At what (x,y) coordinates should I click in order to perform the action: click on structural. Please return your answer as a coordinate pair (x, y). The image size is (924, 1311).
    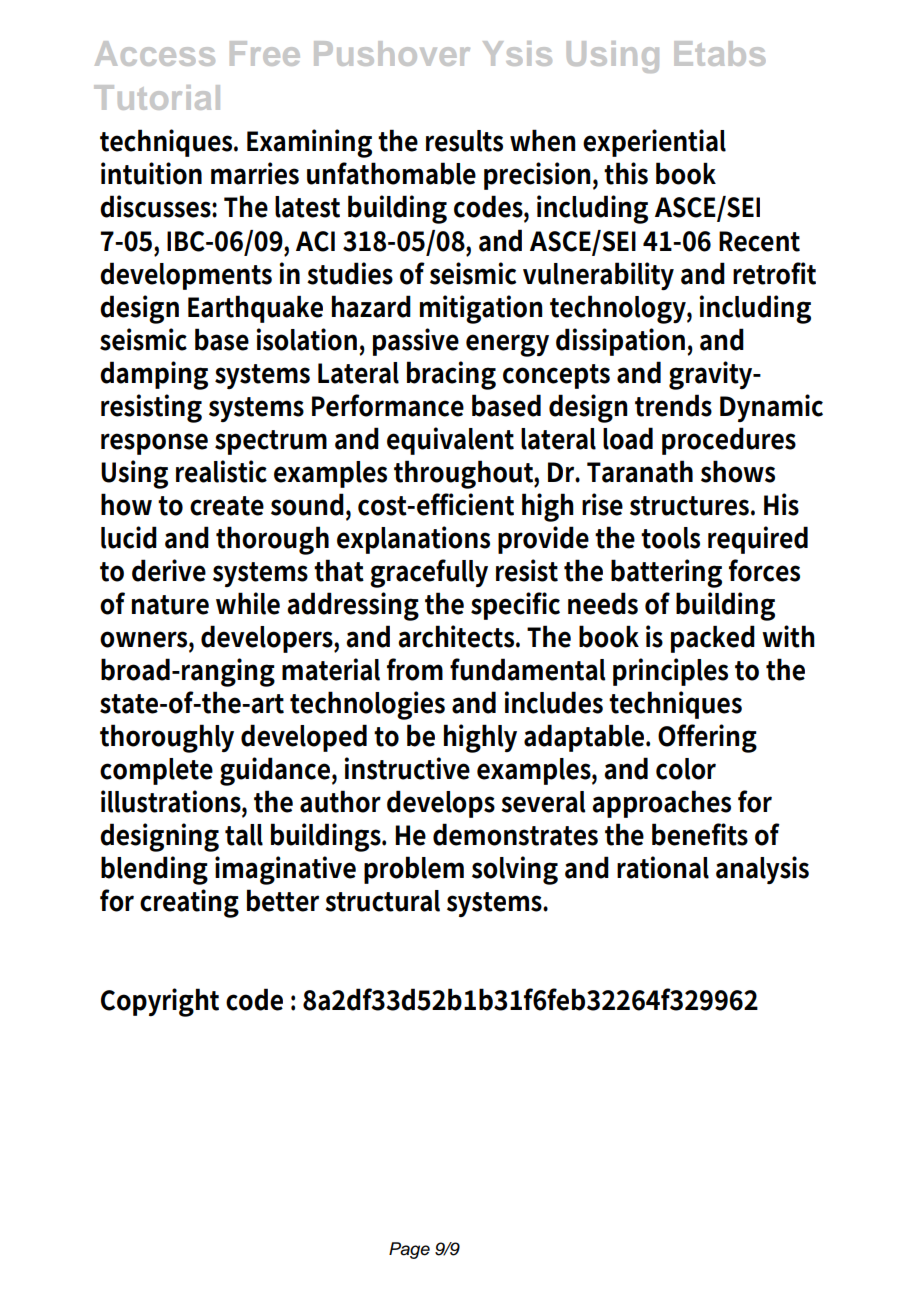
    Looking at the image, I should click on (382, 901).
